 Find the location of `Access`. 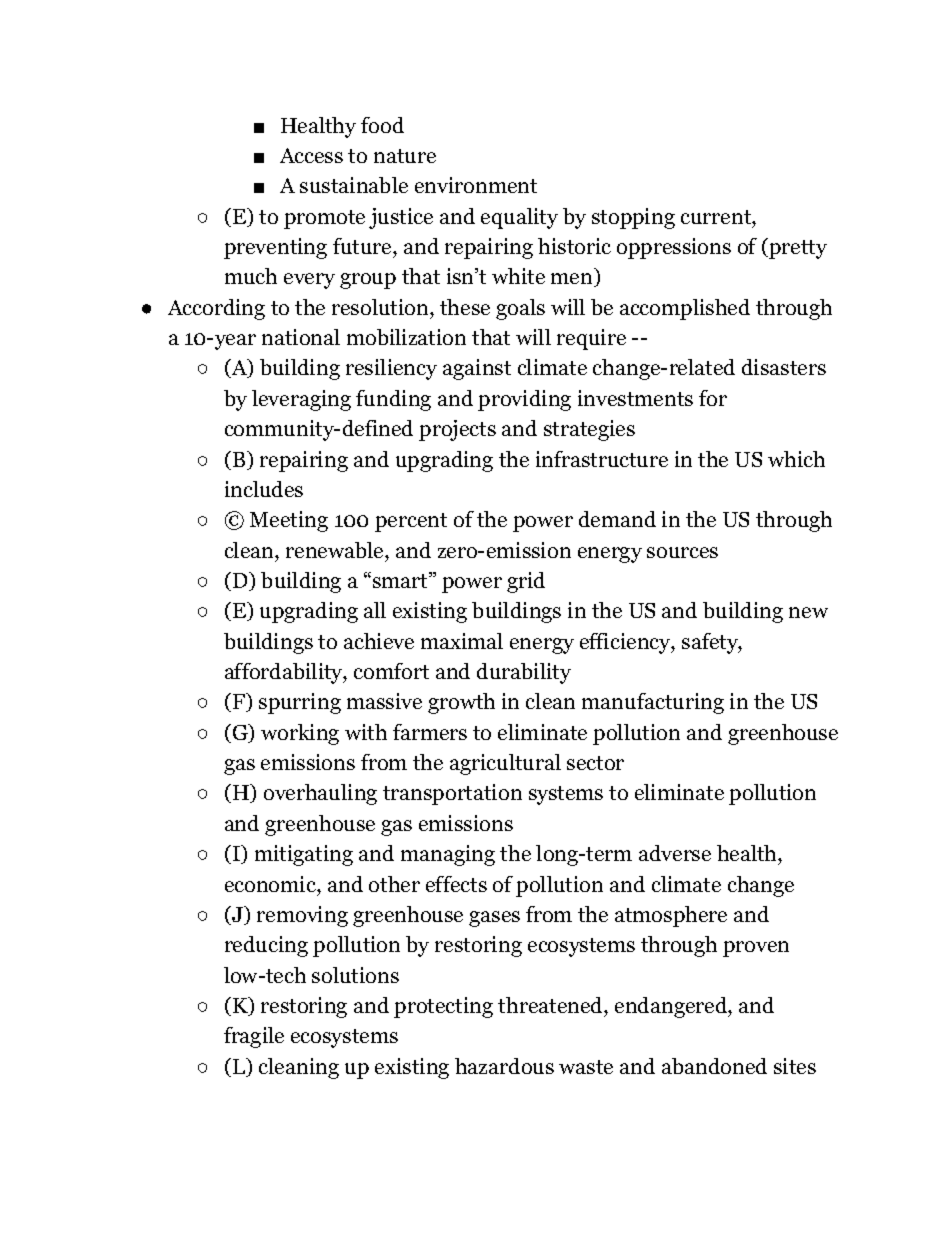

Access is located at coordinates (311, 155).
